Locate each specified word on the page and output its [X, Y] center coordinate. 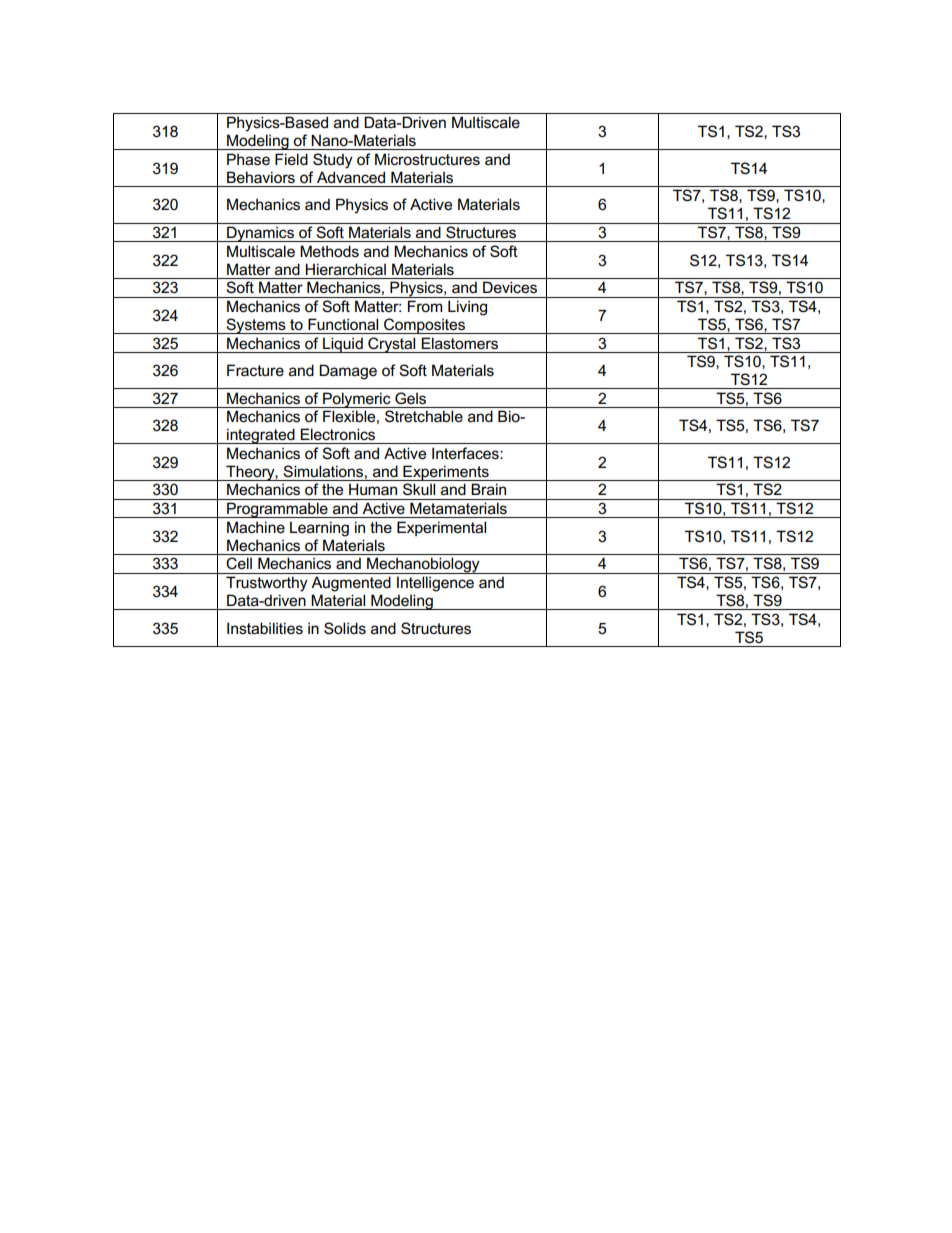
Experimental [441, 528]
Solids [345, 628]
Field [291, 159]
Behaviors [261, 177]
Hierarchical [345, 269]
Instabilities [265, 628]
